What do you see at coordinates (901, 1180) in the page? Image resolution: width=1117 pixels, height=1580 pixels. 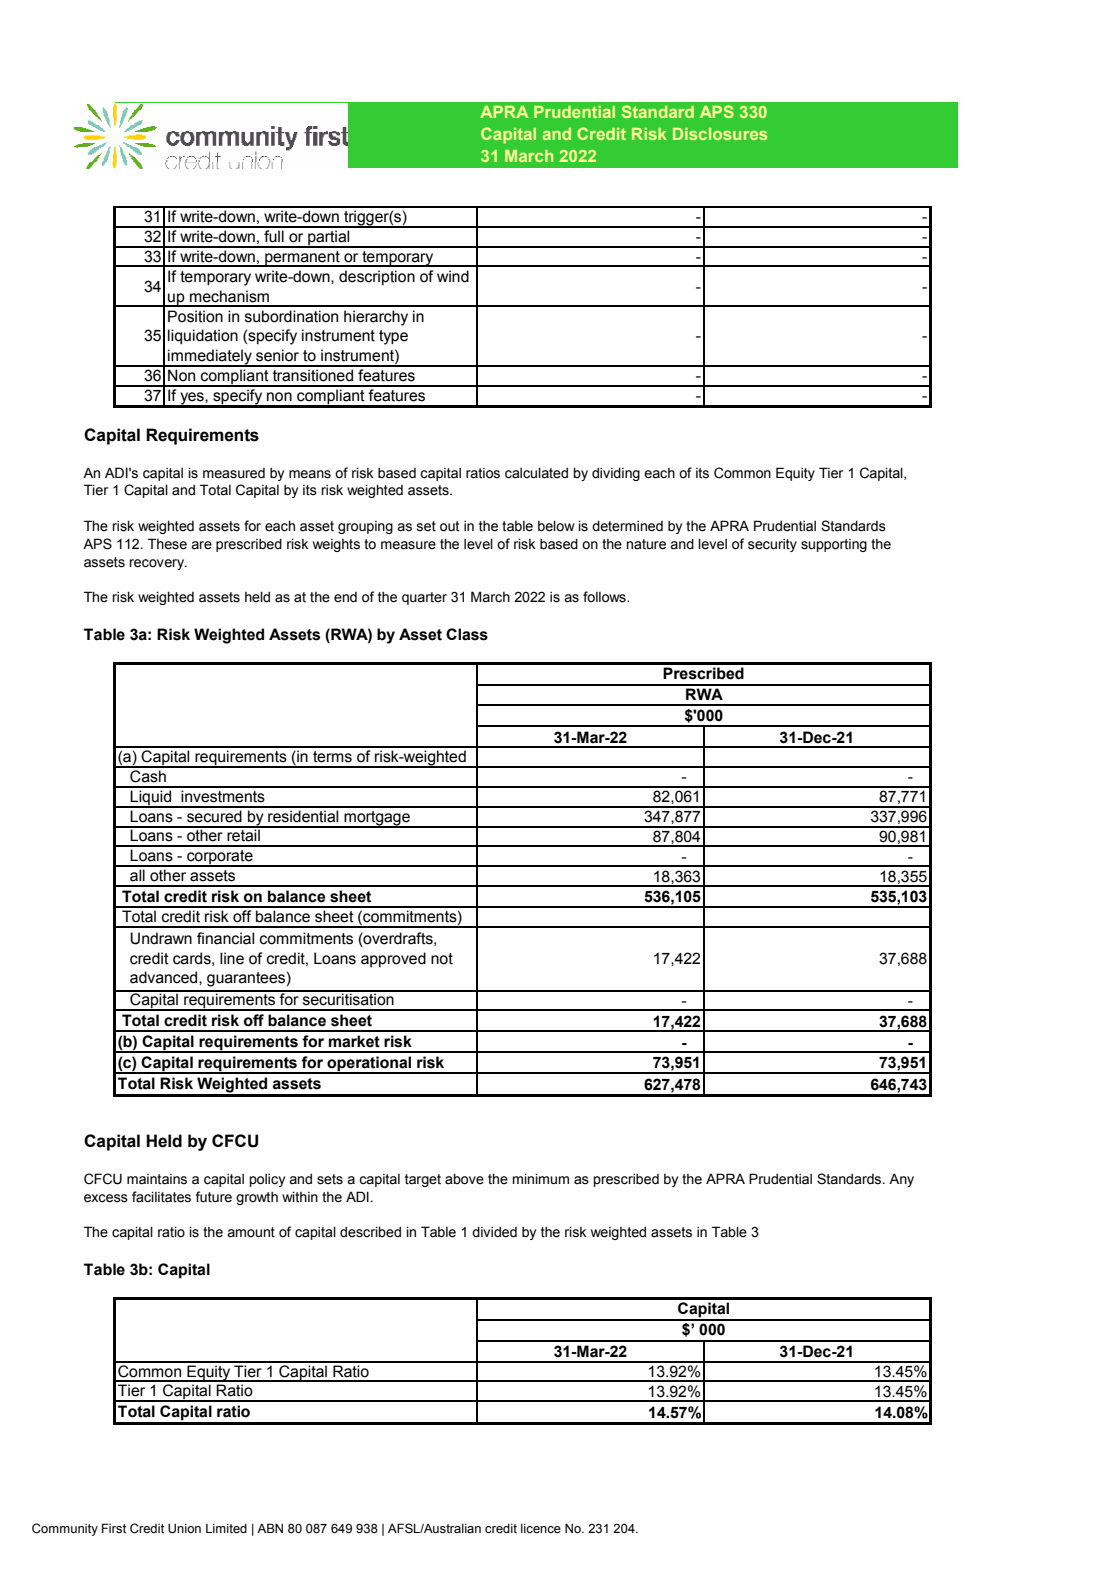 I see `Any` at bounding box center [901, 1180].
